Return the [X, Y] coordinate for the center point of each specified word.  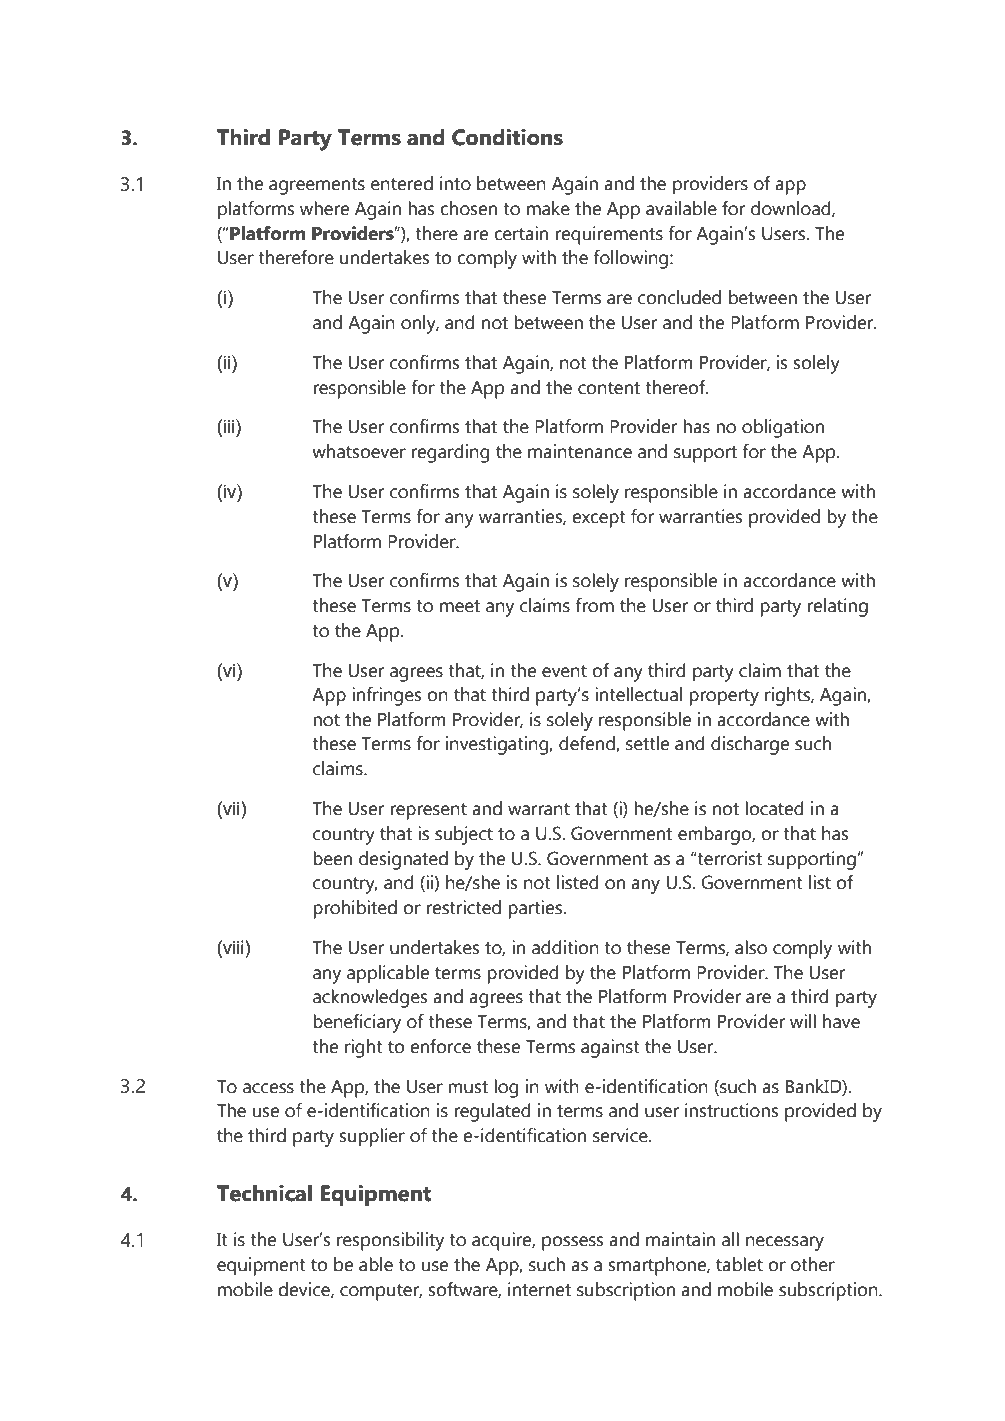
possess [573, 1243]
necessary [785, 1243]
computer [381, 1292]
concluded [679, 297]
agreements [317, 186]
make [548, 208]
